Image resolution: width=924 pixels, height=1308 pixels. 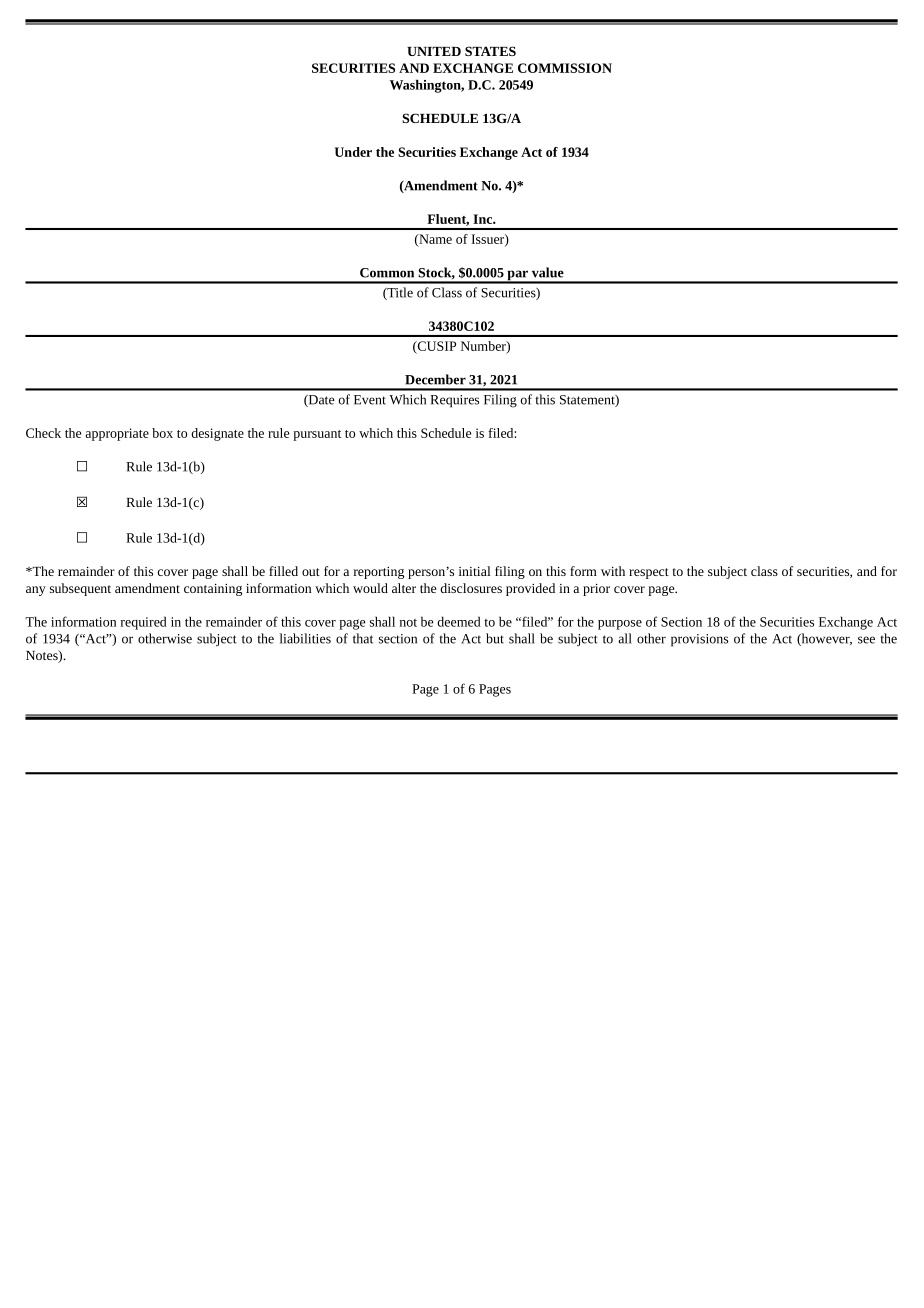 What do you see at coordinates (459, 621) in the document?
I see `deemed` at bounding box center [459, 621].
